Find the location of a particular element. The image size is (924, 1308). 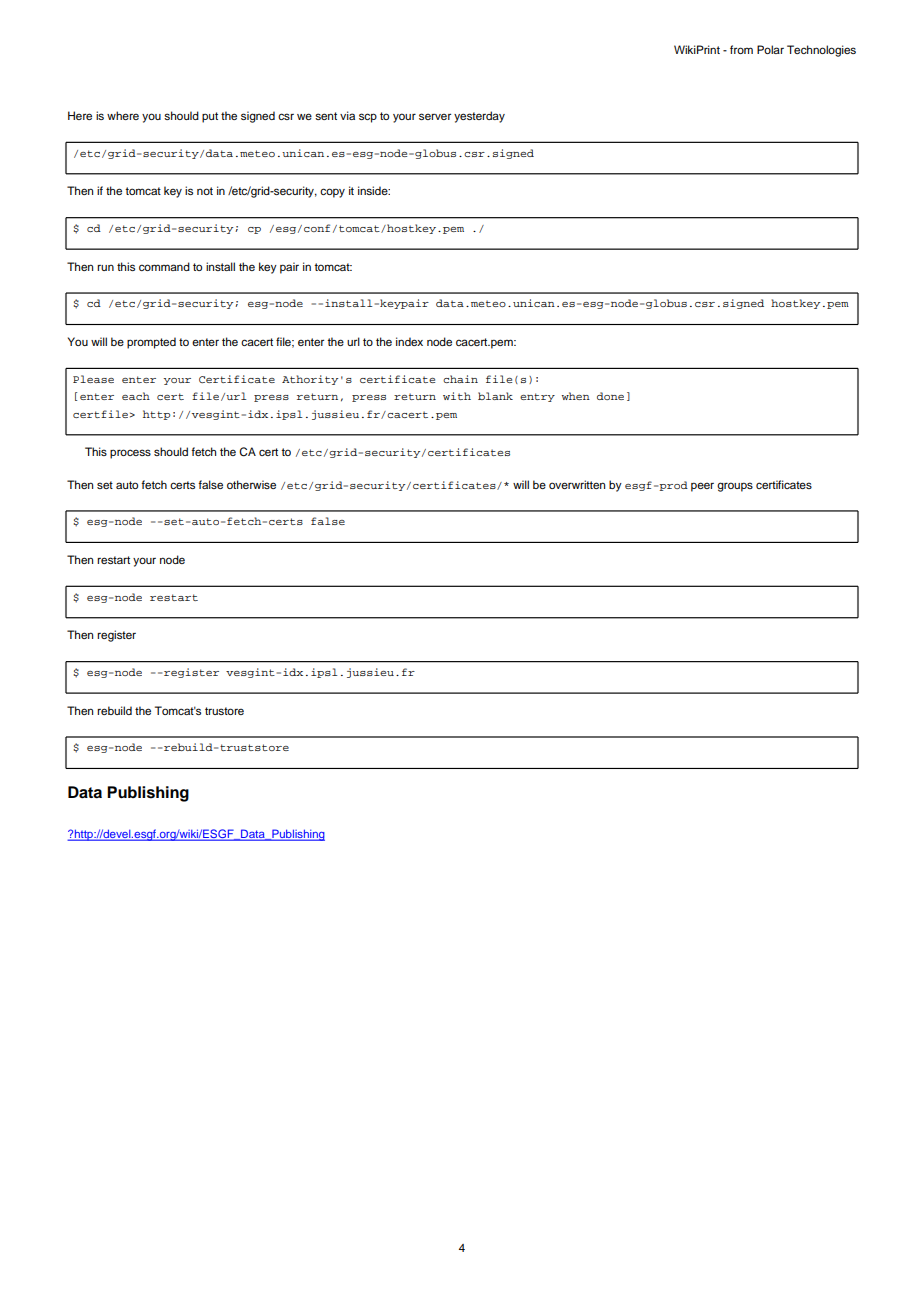

otherwise is located at coordinates (251, 484).
